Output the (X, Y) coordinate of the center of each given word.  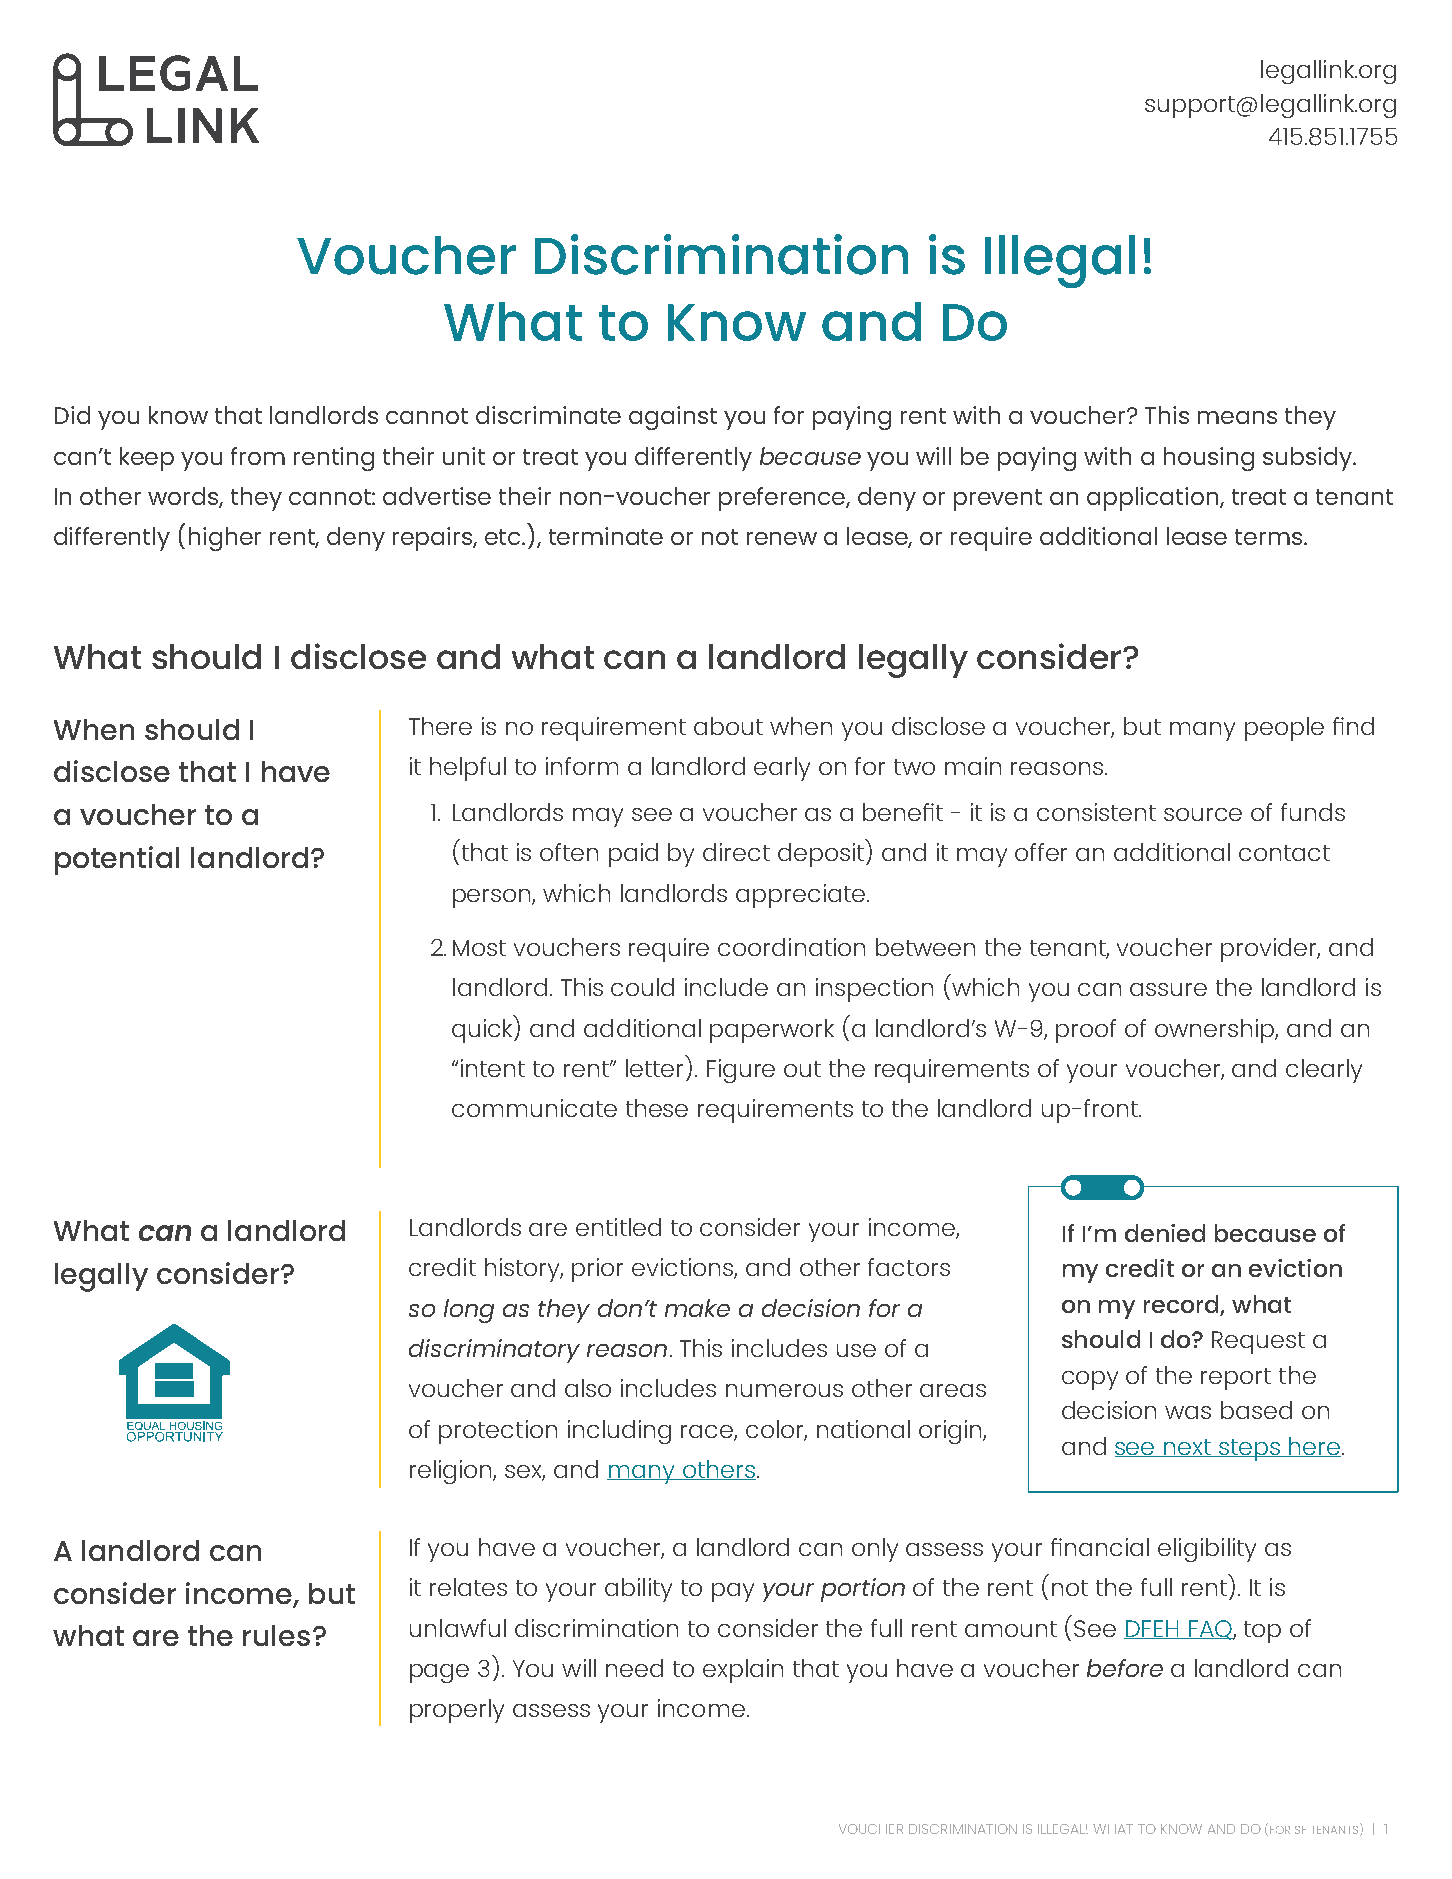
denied (1165, 1233)
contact (1284, 853)
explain (743, 1671)
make (697, 1308)
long (469, 1311)
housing (1209, 459)
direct (736, 852)
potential (117, 860)
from (258, 456)
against (673, 418)
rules (276, 1635)
